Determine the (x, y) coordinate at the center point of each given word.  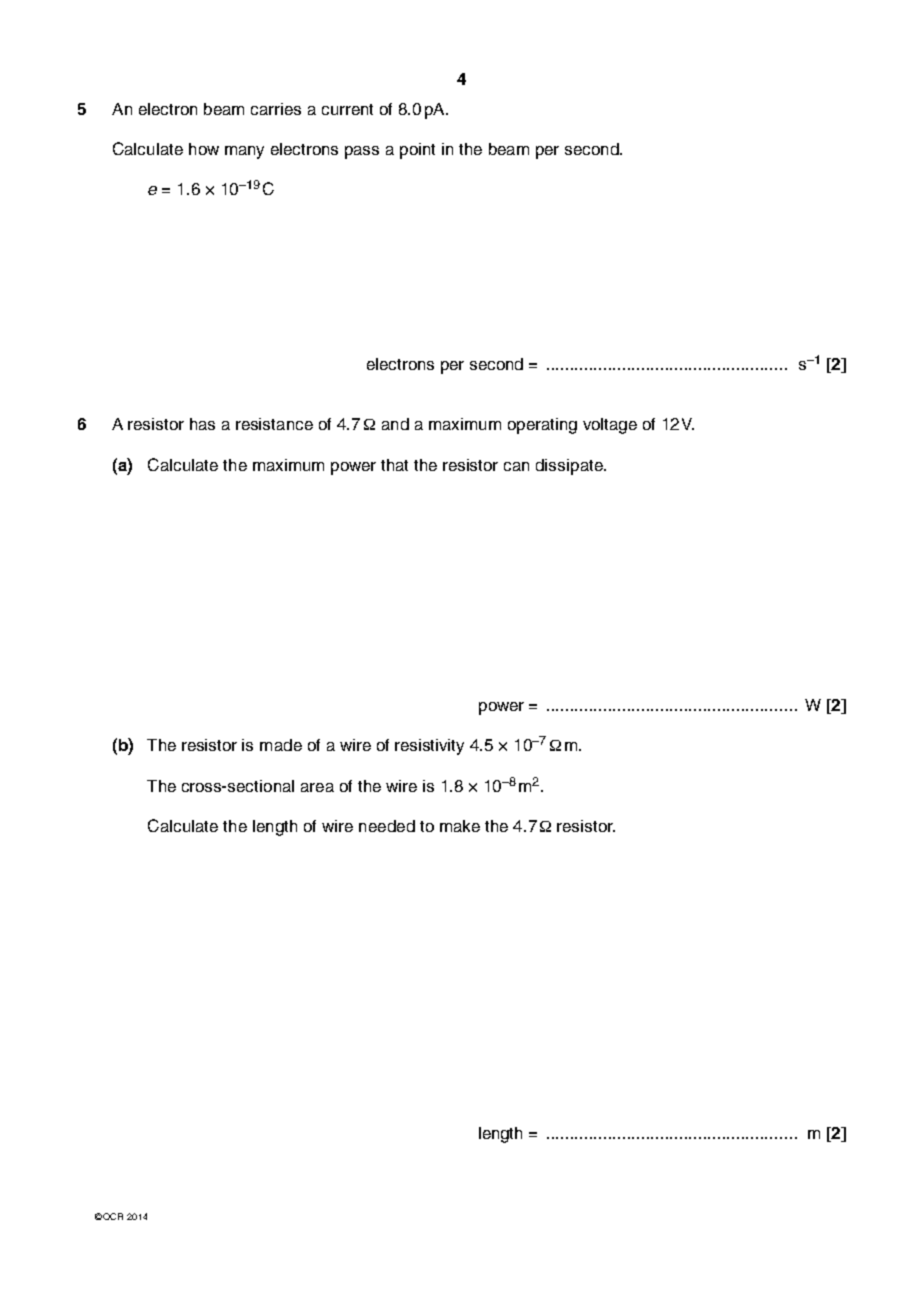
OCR (113, 1216)
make (460, 826)
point (417, 151)
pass (362, 152)
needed (387, 826)
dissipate (570, 467)
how (204, 149)
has (202, 424)
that (394, 465)
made (281, 745)
